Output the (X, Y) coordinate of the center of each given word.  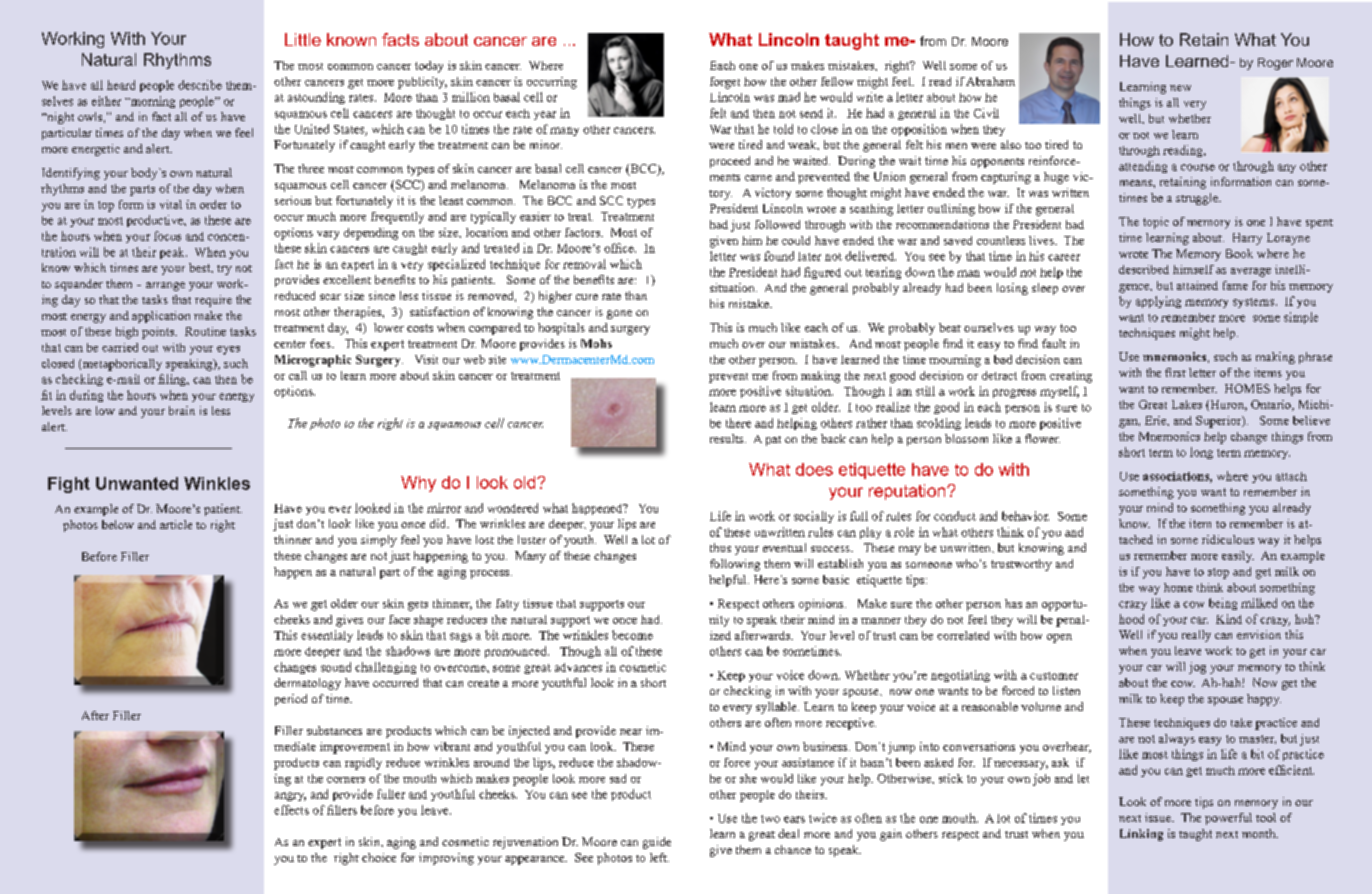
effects (291, 810)
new (1180, 88)
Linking (1141, 835)
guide (657, 843)
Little (303, 39)
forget (725, 83)
